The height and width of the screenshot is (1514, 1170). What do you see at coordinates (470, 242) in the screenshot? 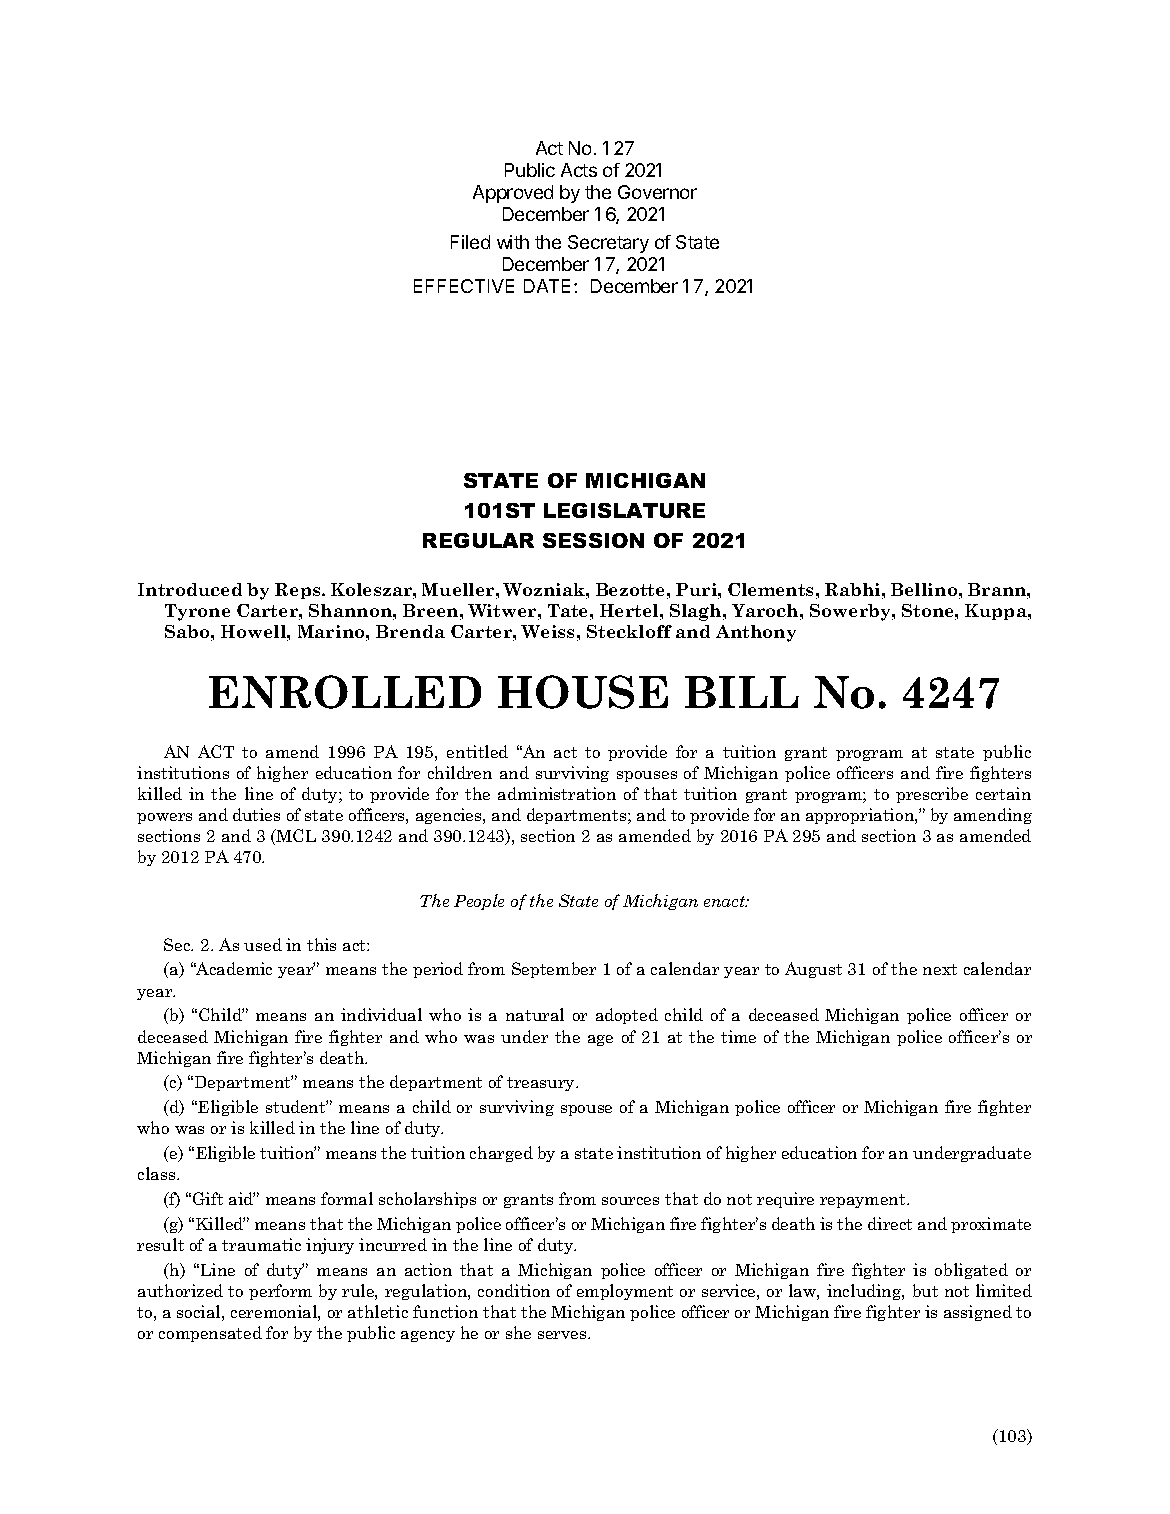
I see `Filed` at bounding box center [470, 242].
